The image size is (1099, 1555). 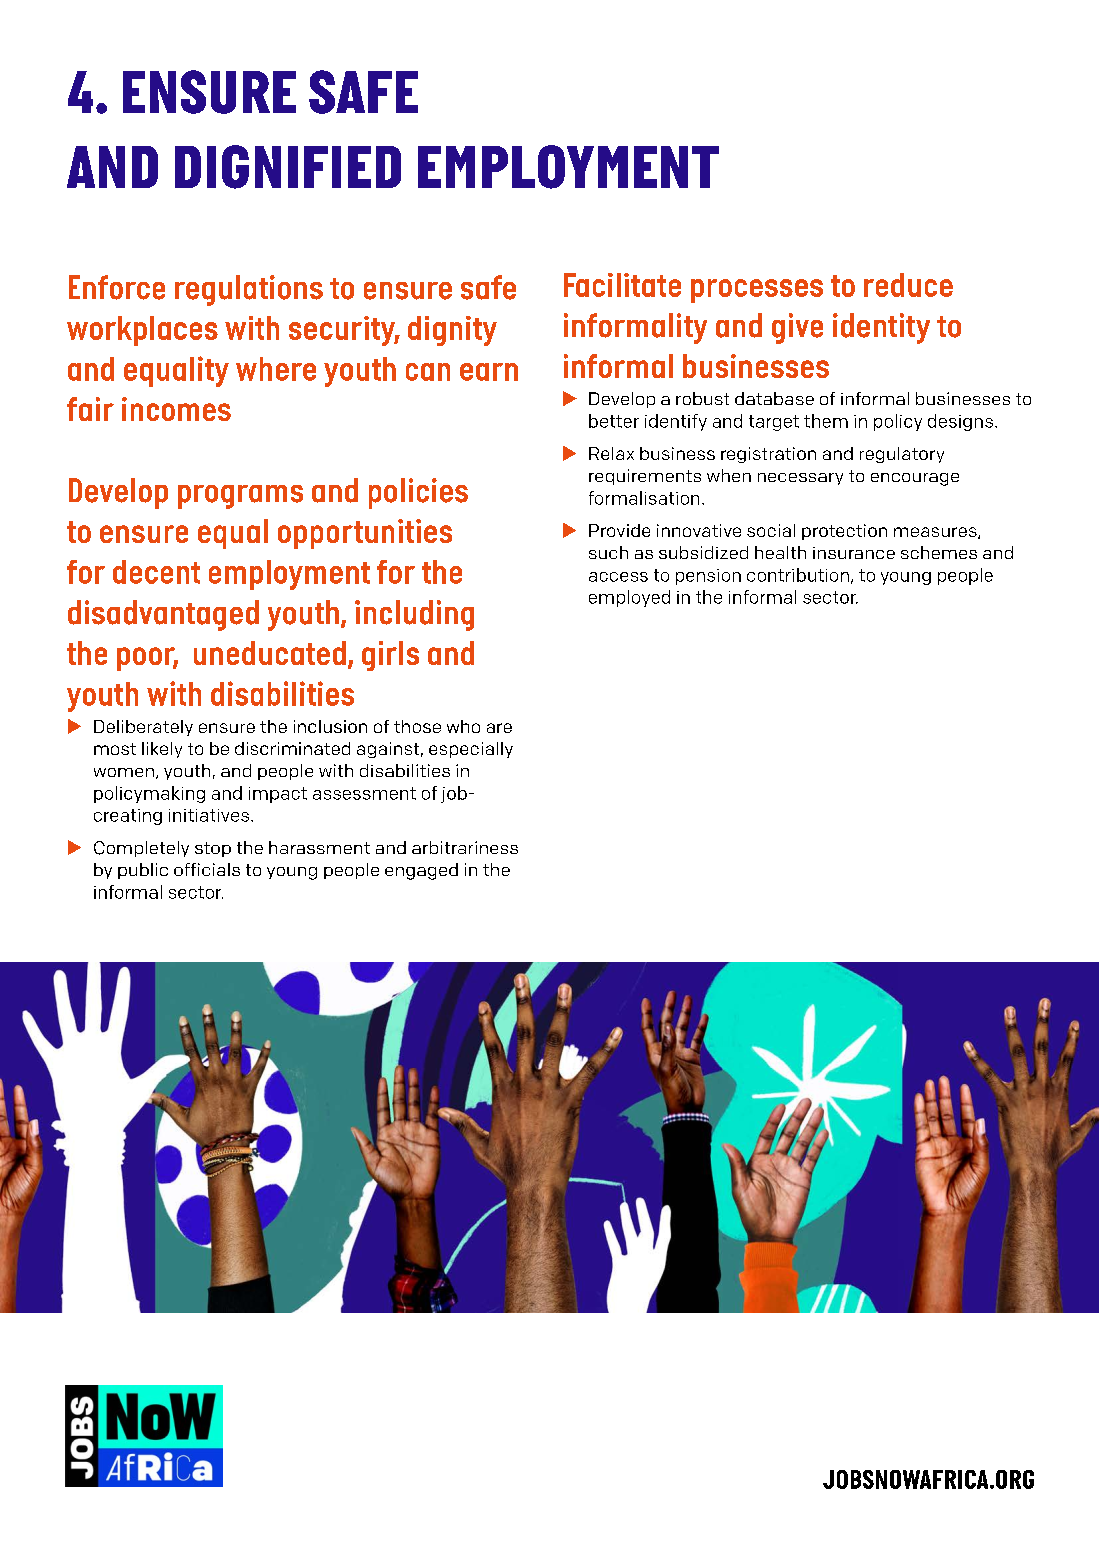 I want to click on Facilitate, so click(x=622, y=285).
